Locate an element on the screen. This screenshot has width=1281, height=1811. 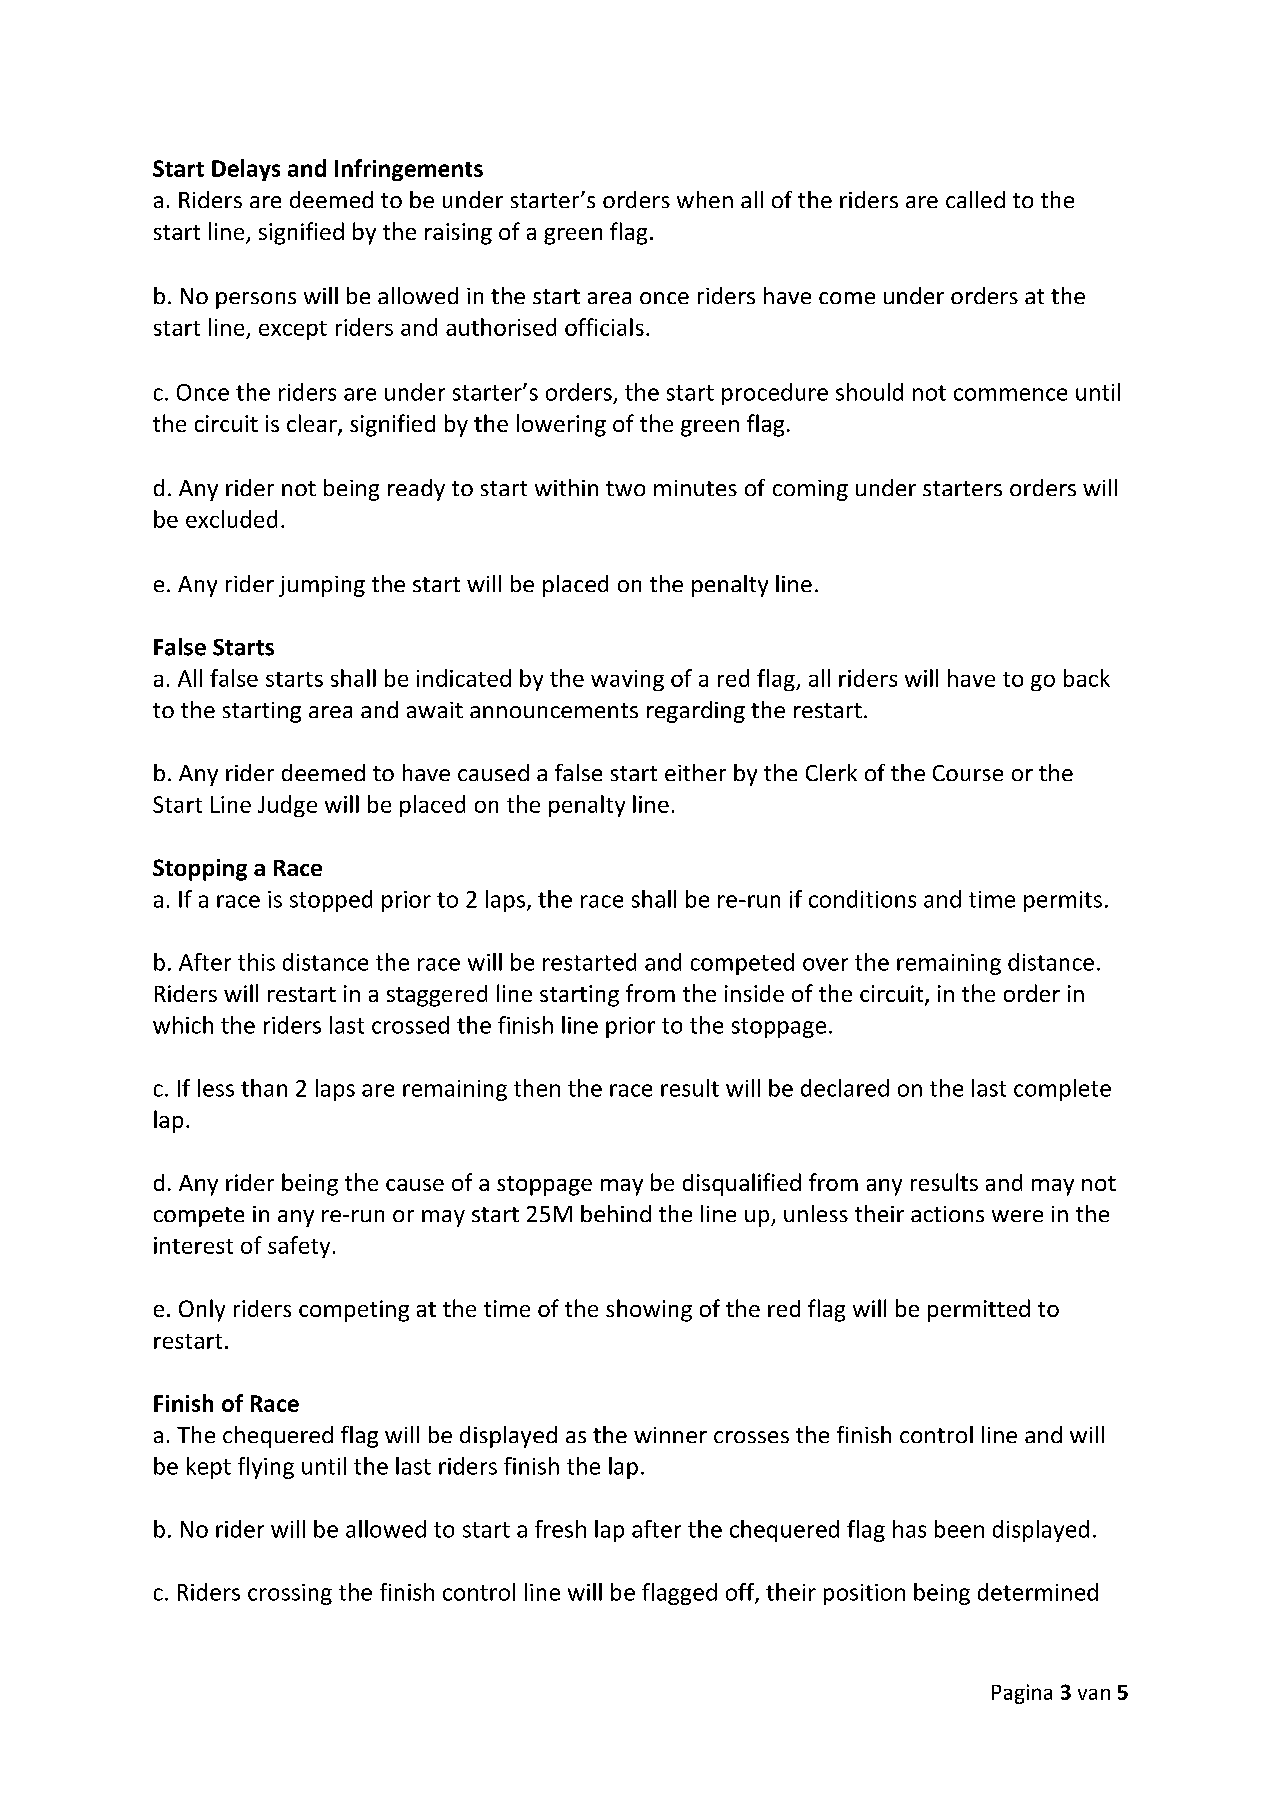
when is located at coordinates (705, 199).
